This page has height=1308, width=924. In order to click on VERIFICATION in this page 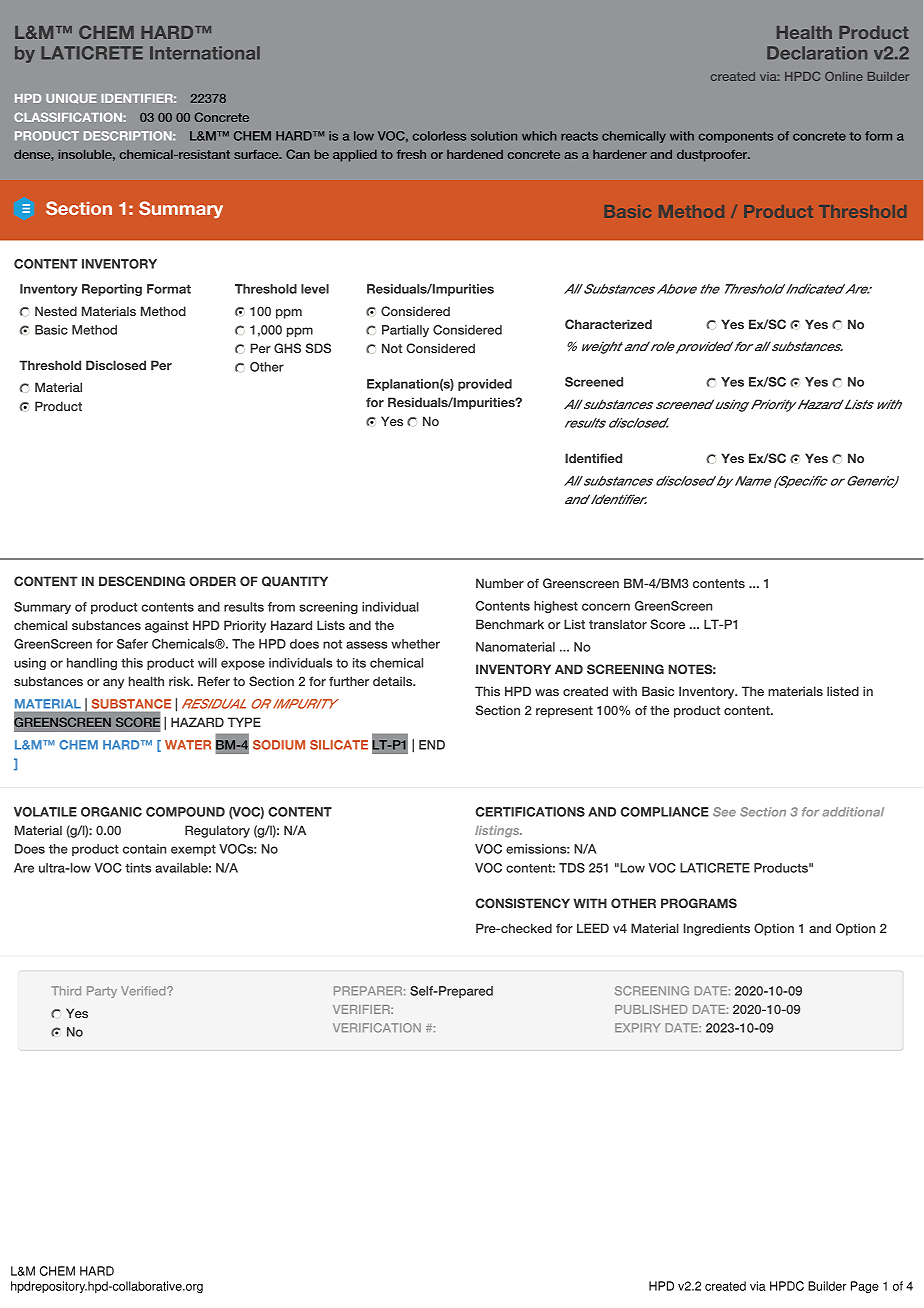, I will do `click(377, 1028)`.
